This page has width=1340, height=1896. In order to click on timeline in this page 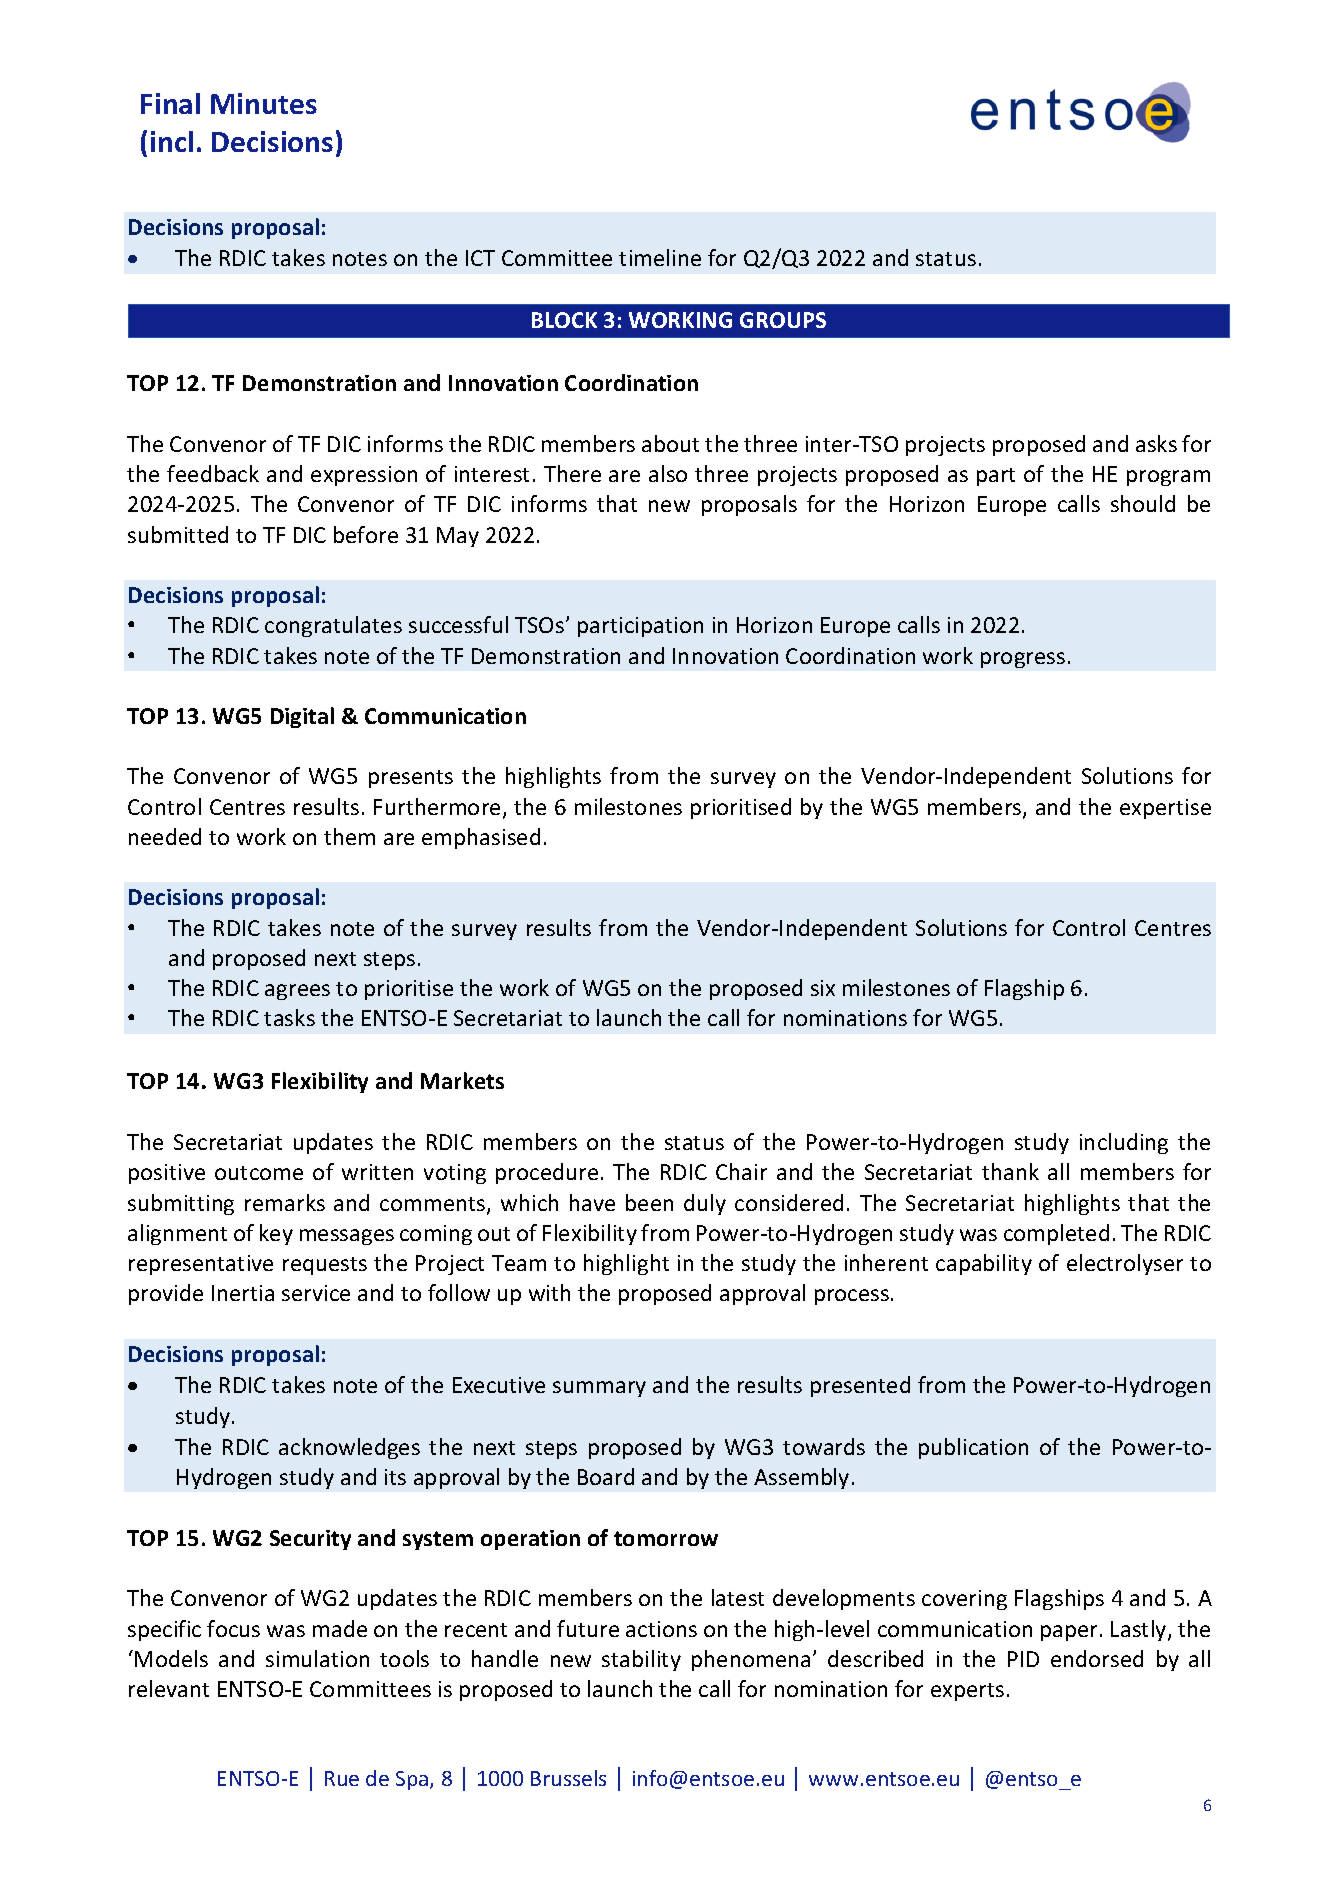, I will do `click(660, 257)`.
